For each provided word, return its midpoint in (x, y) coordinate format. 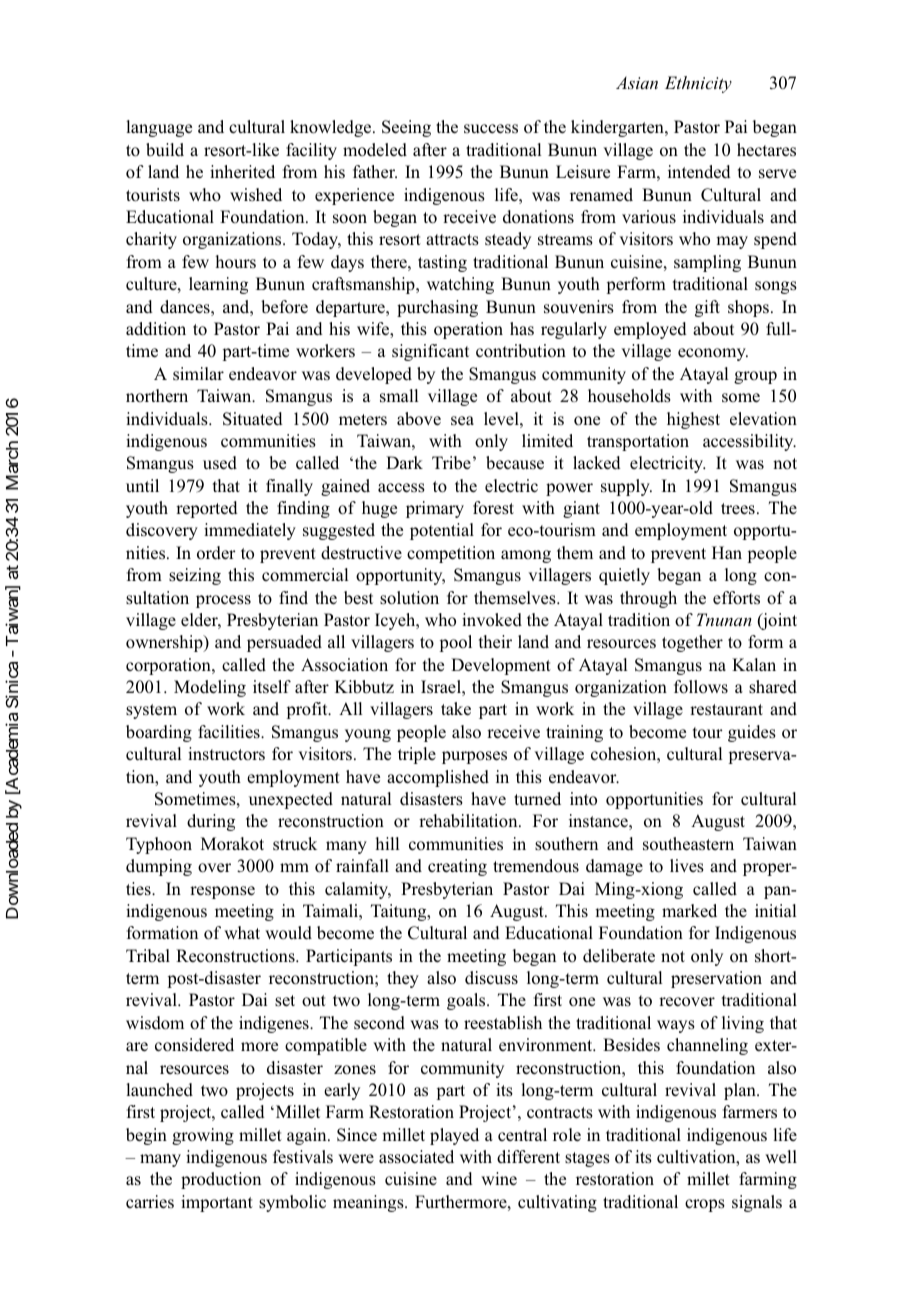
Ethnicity (698, 84)
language (159, 128)
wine (499, 1179)
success (491, 129)
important (217, 1203)
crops (705, 1205)
